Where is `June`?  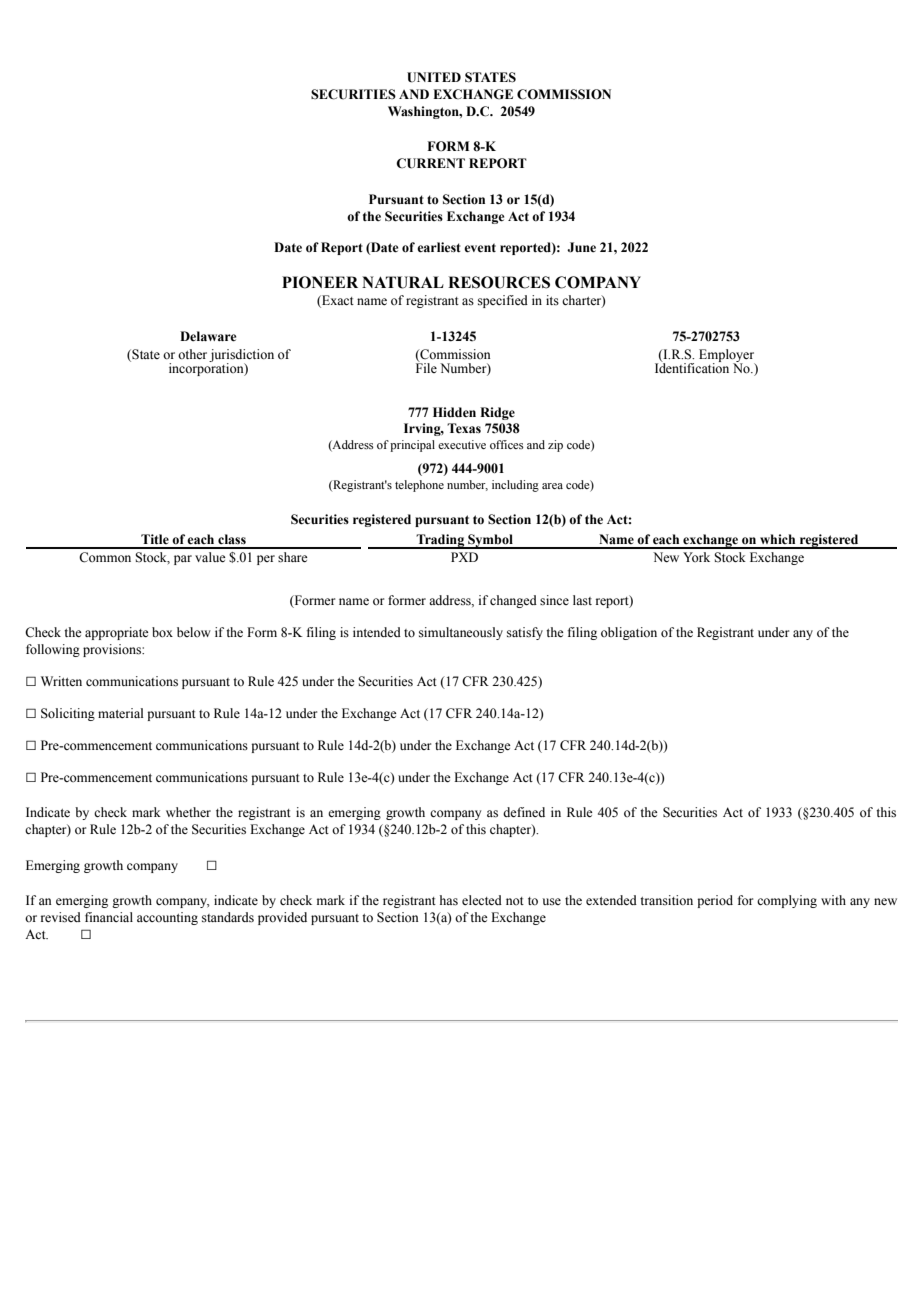 June is located at coordinates (581, 247).
